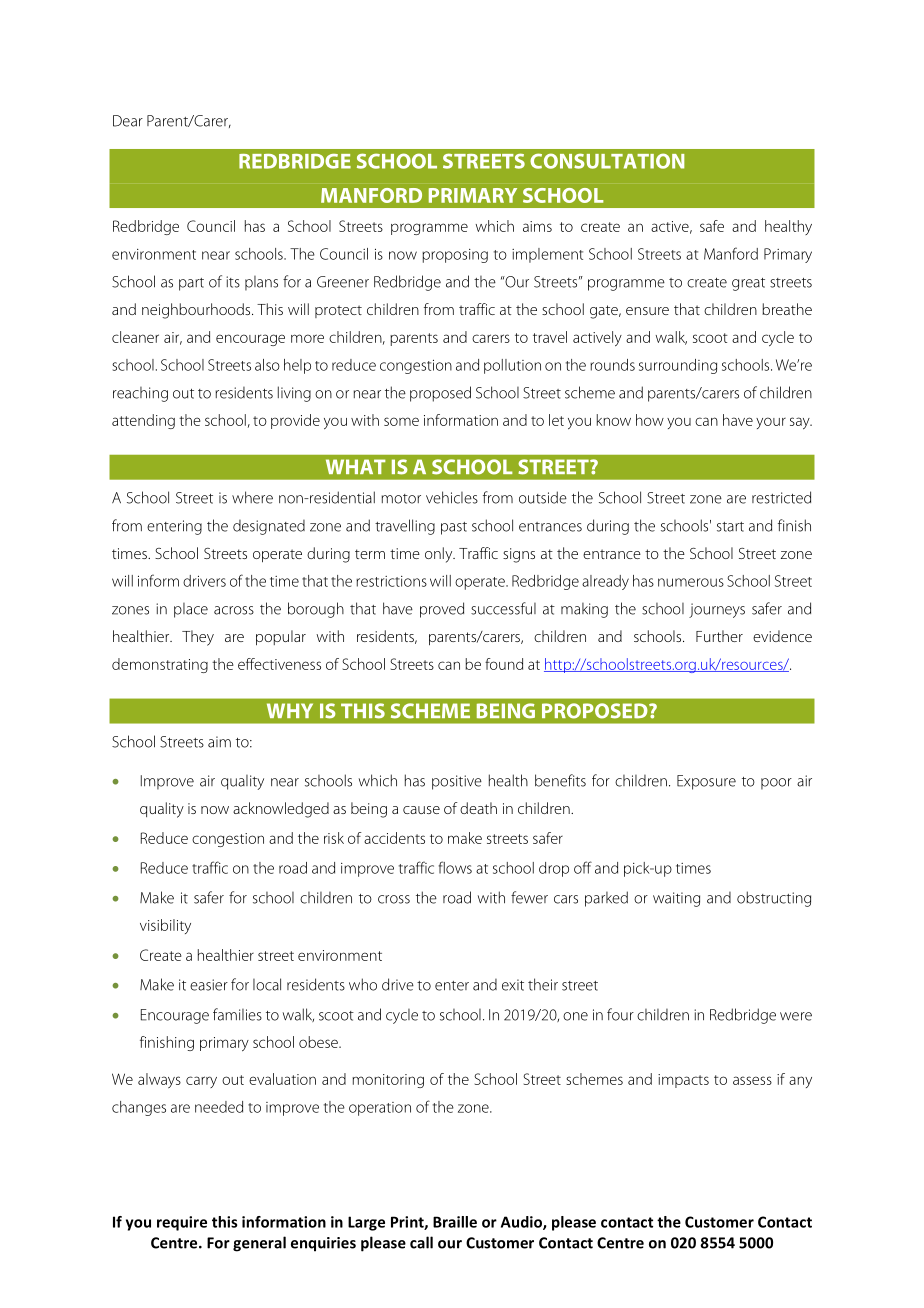 The width and height of the page is (924, 1308). Describe the element at coordinates (607, 161) in the page. I see `CONSULTATION` at that location.
